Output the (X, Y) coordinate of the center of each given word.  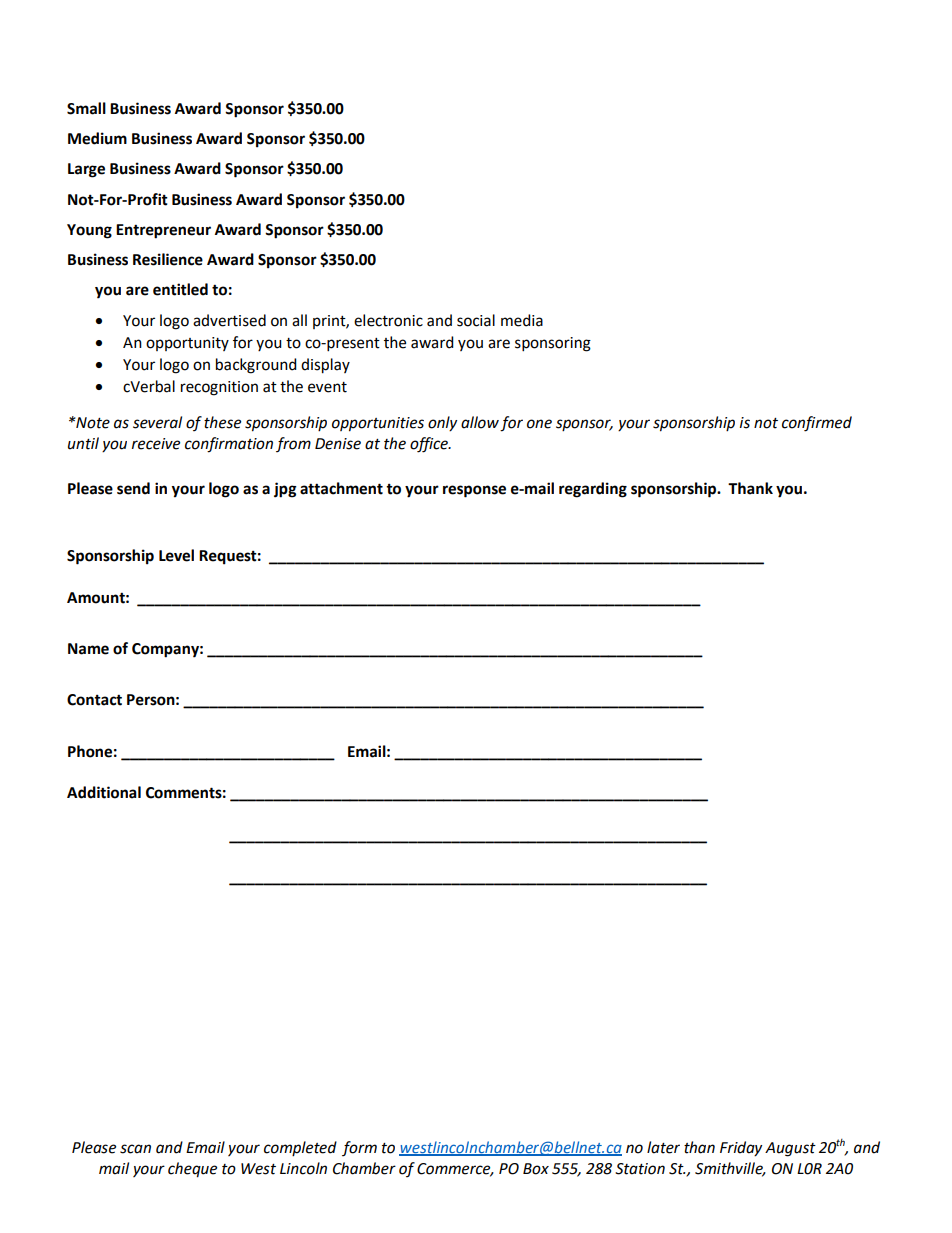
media (522, 320)
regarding (593, 490)
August (790, 1149)
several (157, 422)
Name (88, 649)
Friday (741, 1149)
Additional (104, 792)
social (476, 320)
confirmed (817, 424)
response (474, 491)
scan (135, 1149)
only (442, 424)
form (359, 1148)
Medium (97, 138)
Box (536, 1169)
